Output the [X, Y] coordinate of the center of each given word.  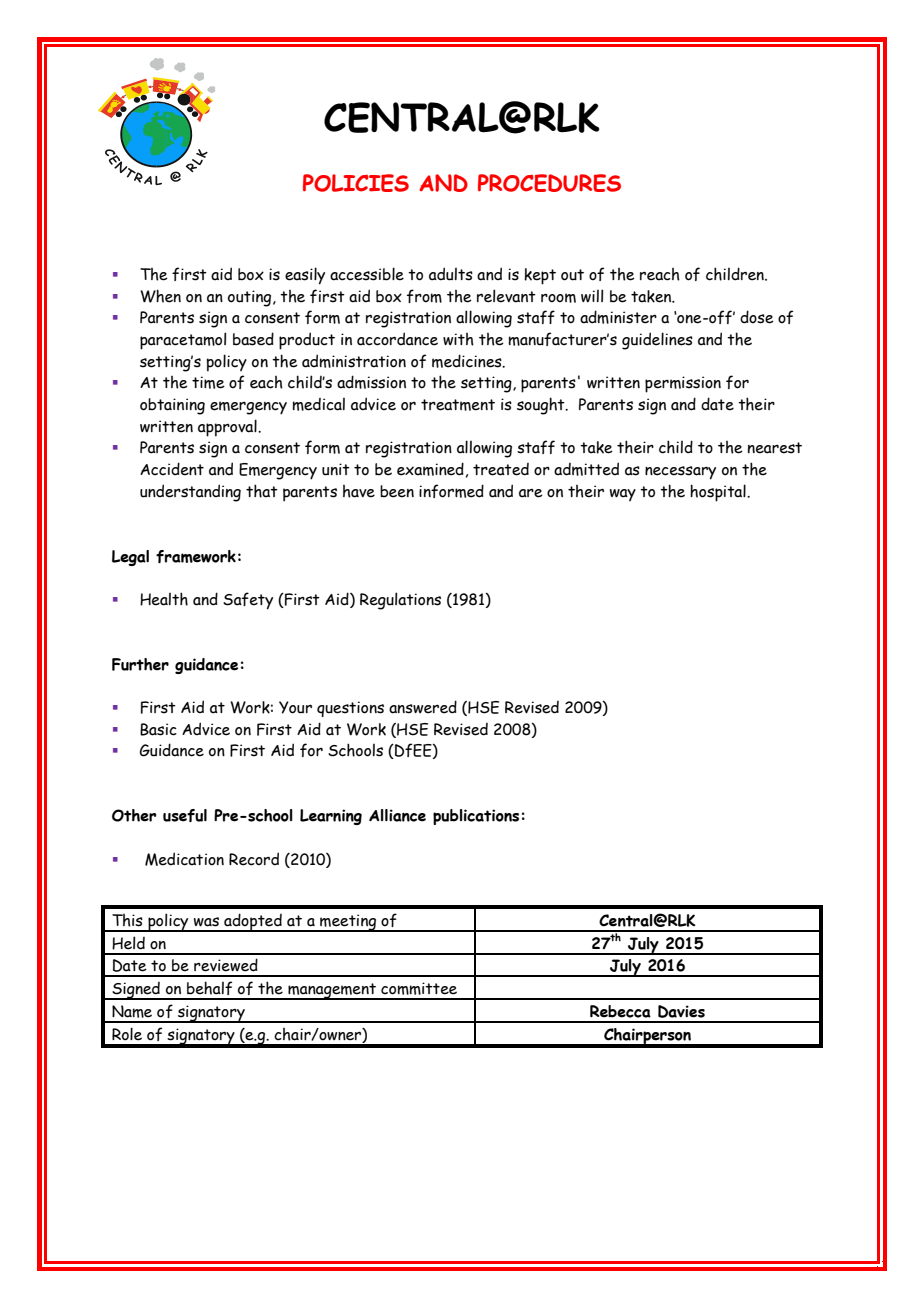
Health [164, 599]
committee [419, 988]
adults [451, 274]
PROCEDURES [549, 183]
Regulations [400, 601]
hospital [719, 493]
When [160, 296]
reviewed [226, 965]
